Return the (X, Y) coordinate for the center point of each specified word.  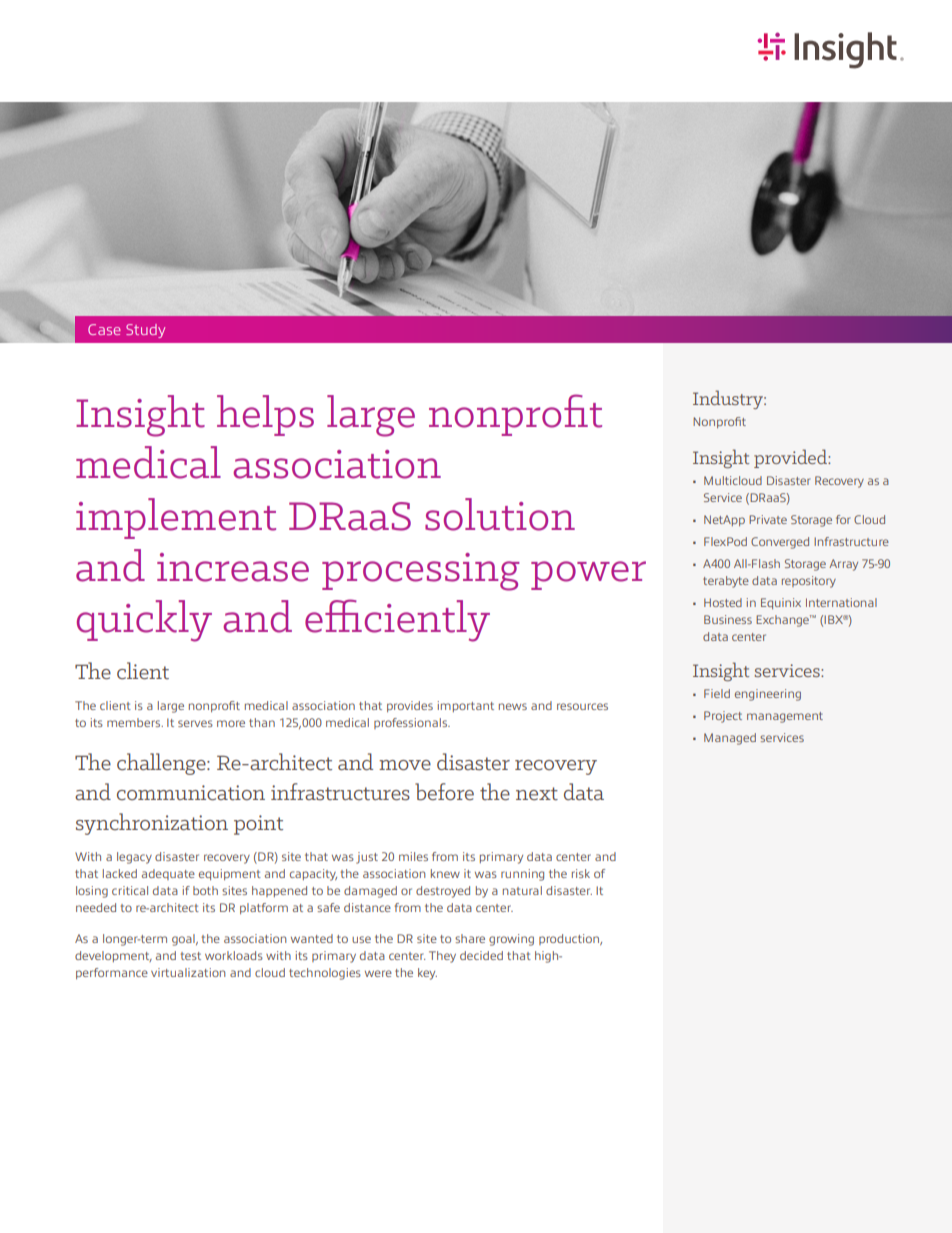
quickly (144, 621)
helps (265, 415)
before (444, 791)
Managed (730, 739)
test (191, 956)
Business (728, 619)
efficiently (397, 620)
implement (176, 518)
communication (191, 792)
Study (145, 331)
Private (768, 519)
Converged (780, 543)
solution (500, 514)
